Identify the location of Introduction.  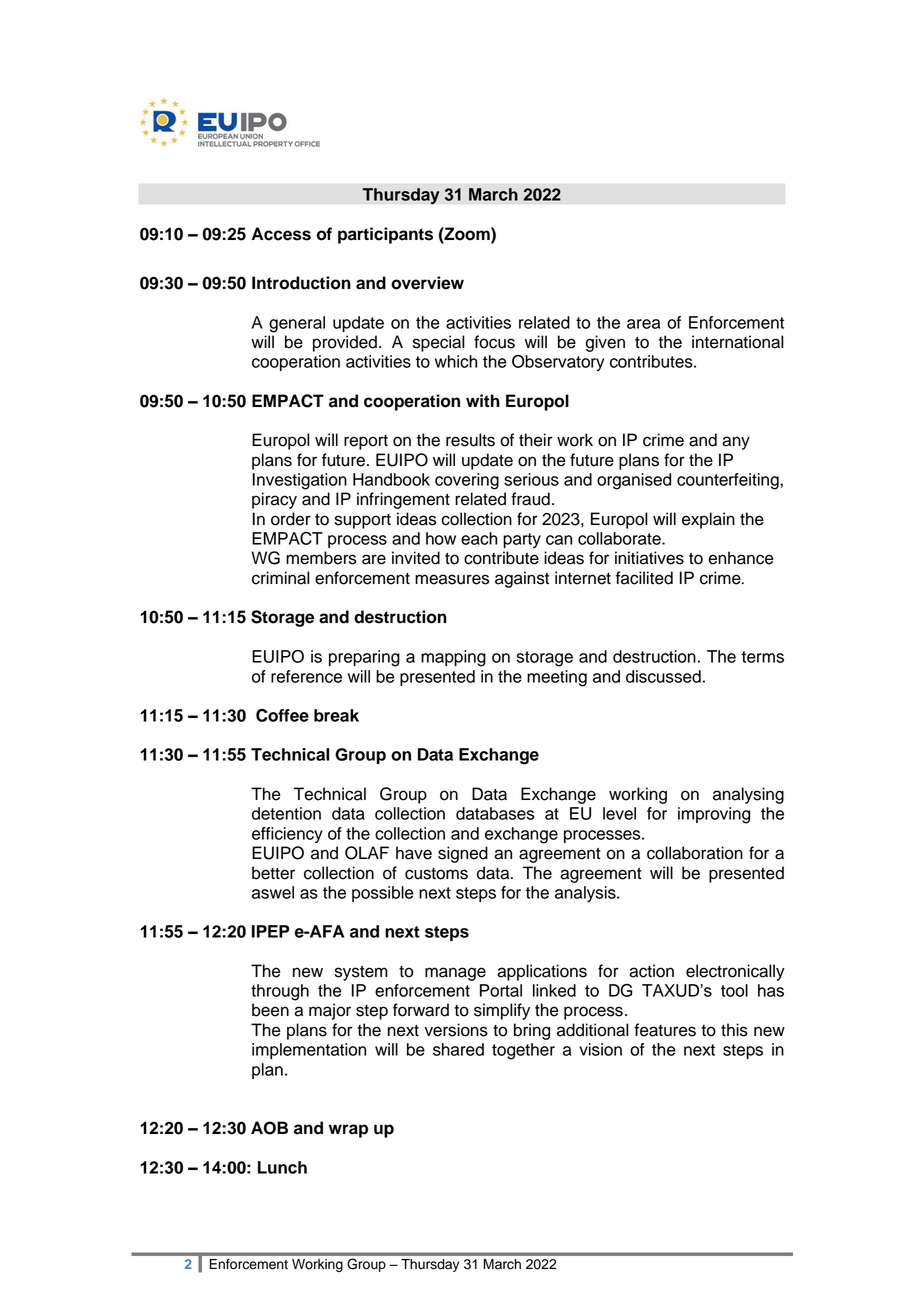
(301, 283).
